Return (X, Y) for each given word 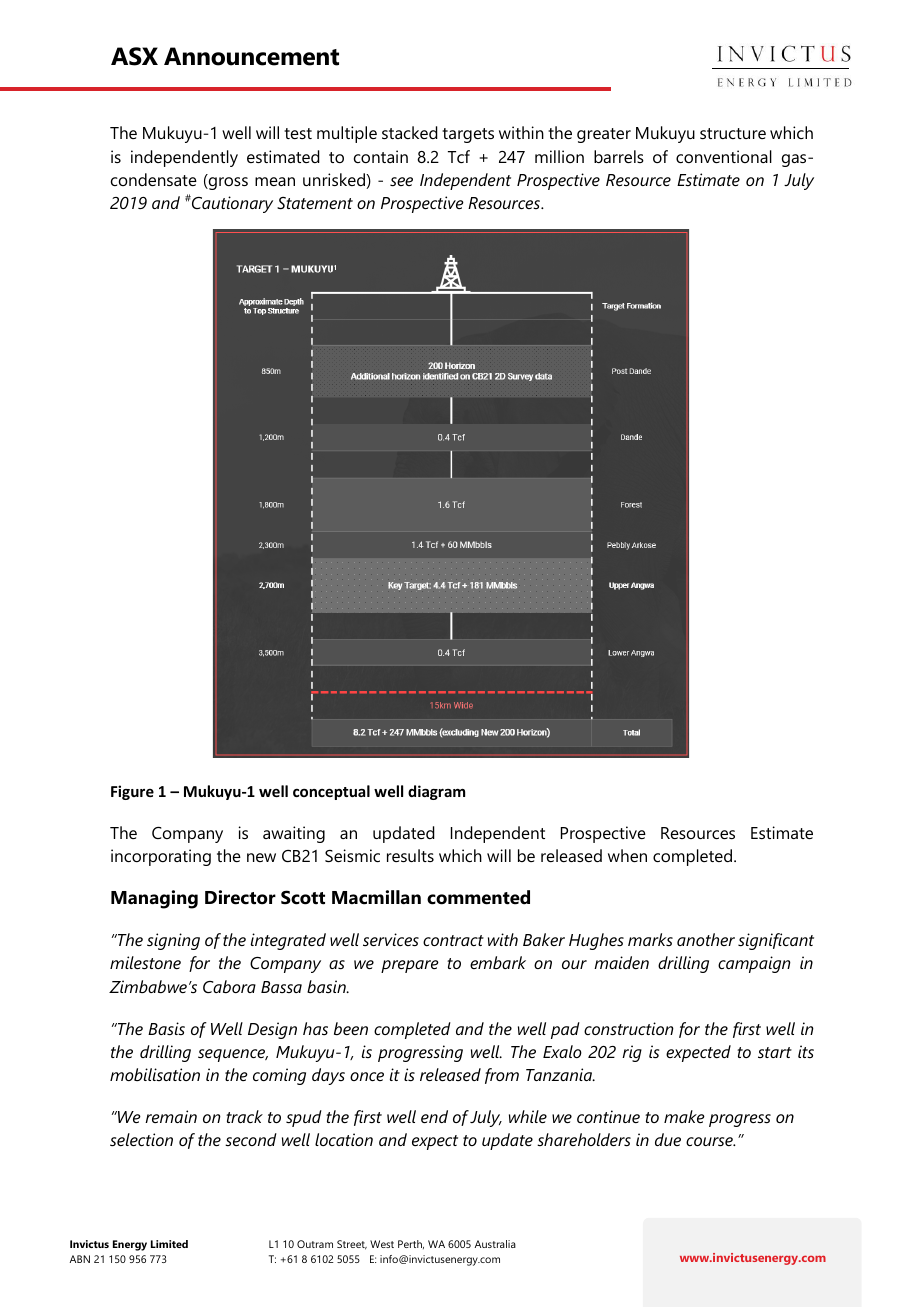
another (706, 939)
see (401, 181)
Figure (132, 792)
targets (468, 135)
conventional (724, 156)
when (627, 855)
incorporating (161, 857)
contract (453, 940)
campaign (754, 964)
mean (275, 181)
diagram (436, 792)
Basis (166, 1028)
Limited (169, 1244)
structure (733, 133)
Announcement (251, 56)
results (410, 855)
